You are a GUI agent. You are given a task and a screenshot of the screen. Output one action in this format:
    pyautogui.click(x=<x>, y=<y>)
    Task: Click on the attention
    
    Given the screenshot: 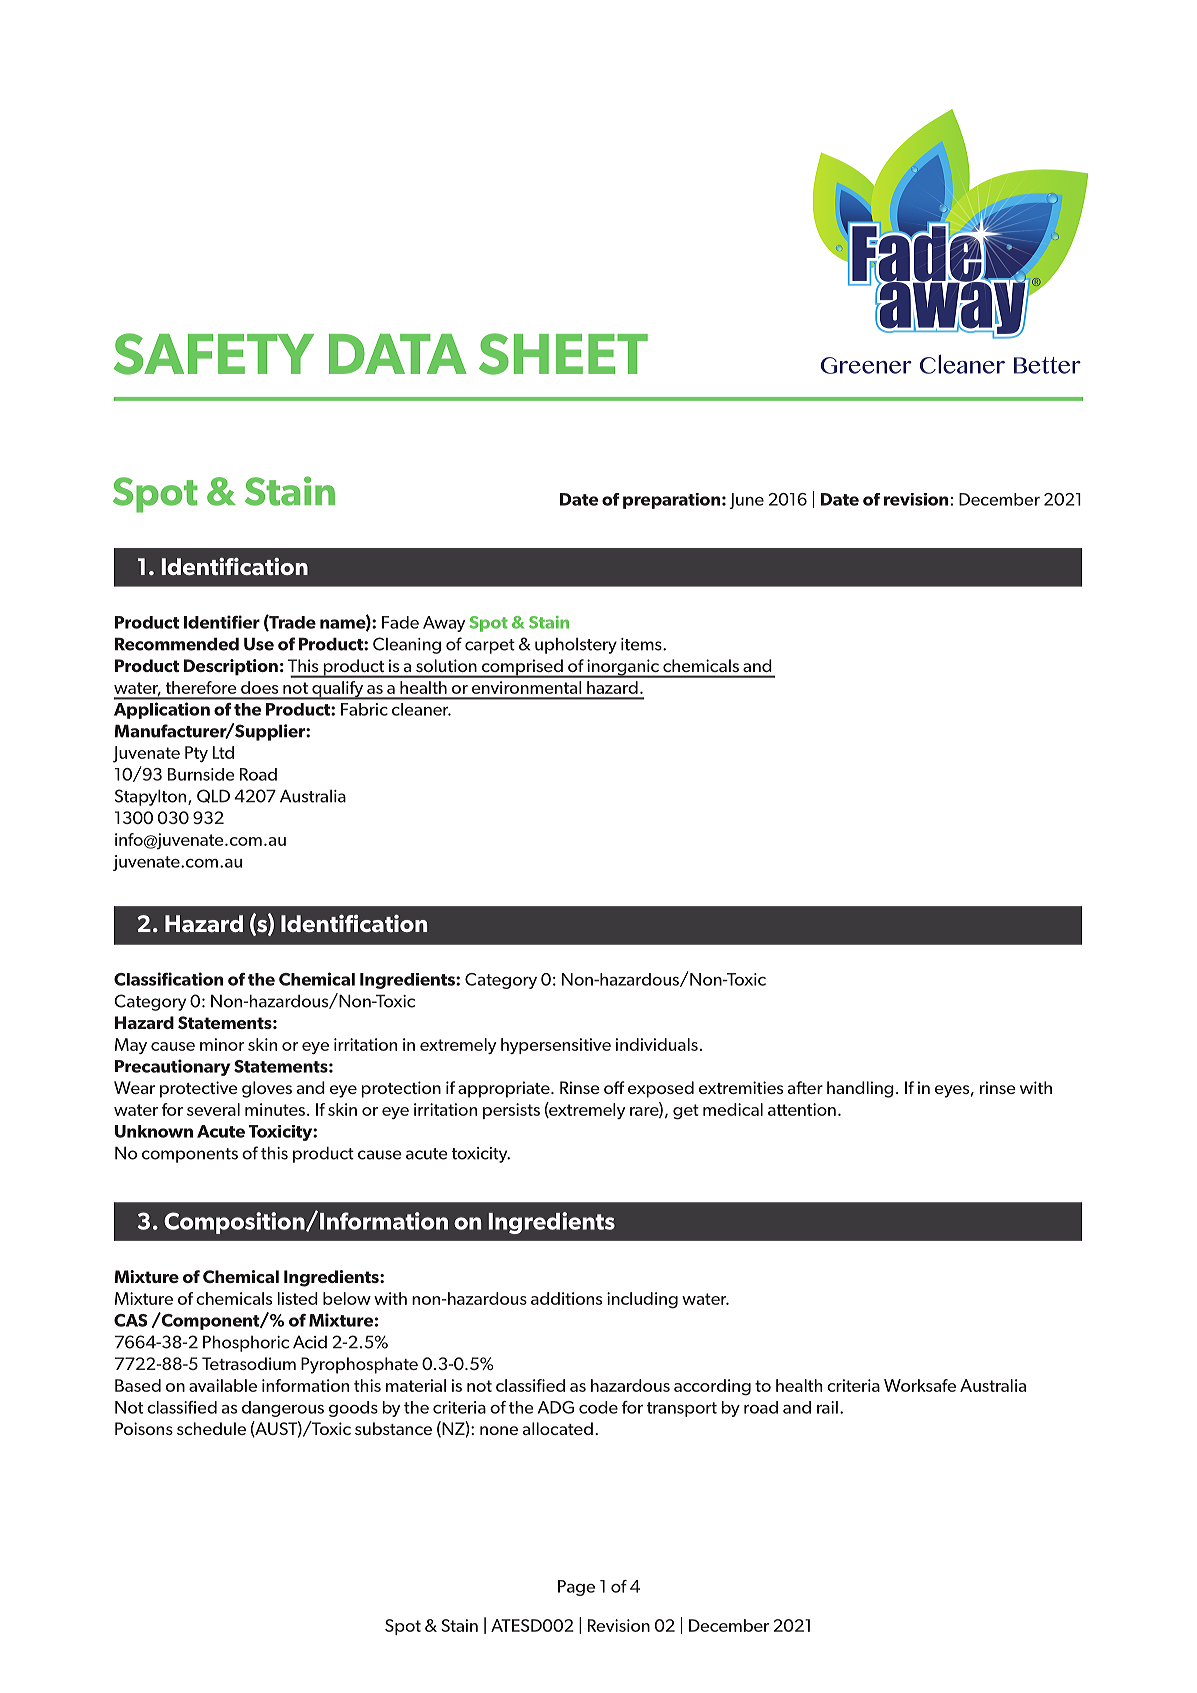 What is the action you would take?
    pyautogui.click(x=802, y=1109)
